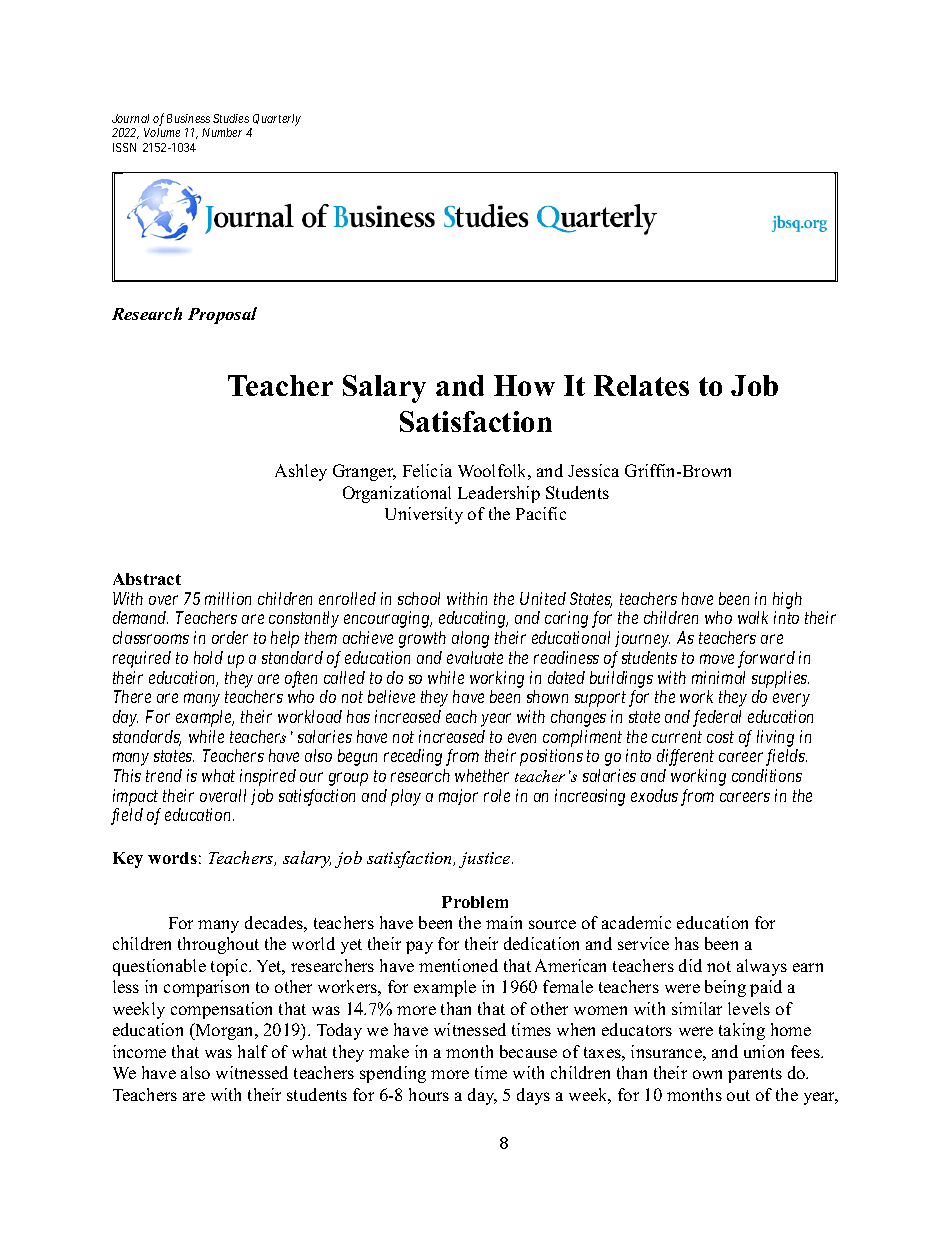 The image size is (952, 1233). Describe the element at coordinates (641, 385) in the screenshot. I see `Relates` at that location.
